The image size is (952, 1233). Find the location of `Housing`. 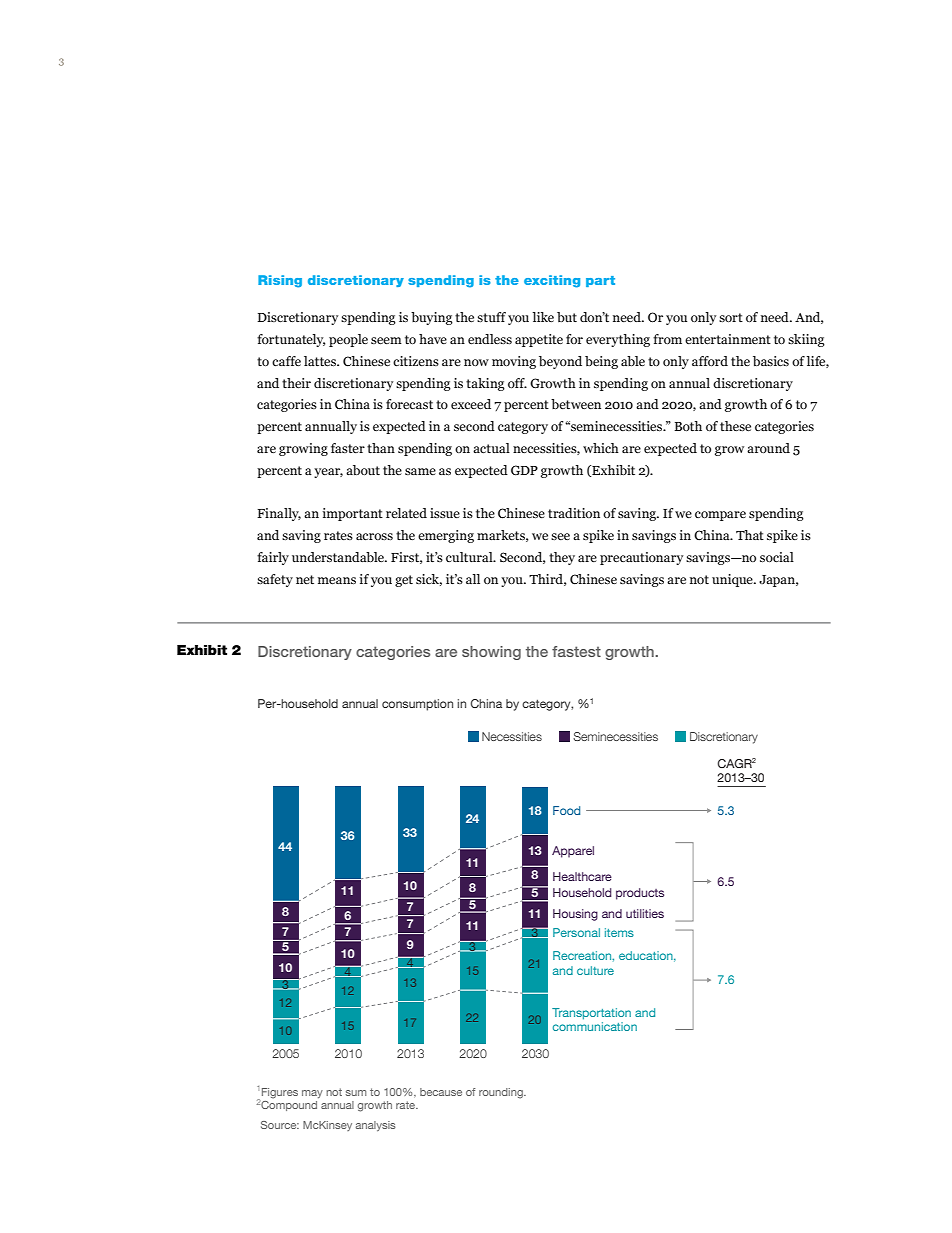

Housing is located at coordinates (575, 915).
